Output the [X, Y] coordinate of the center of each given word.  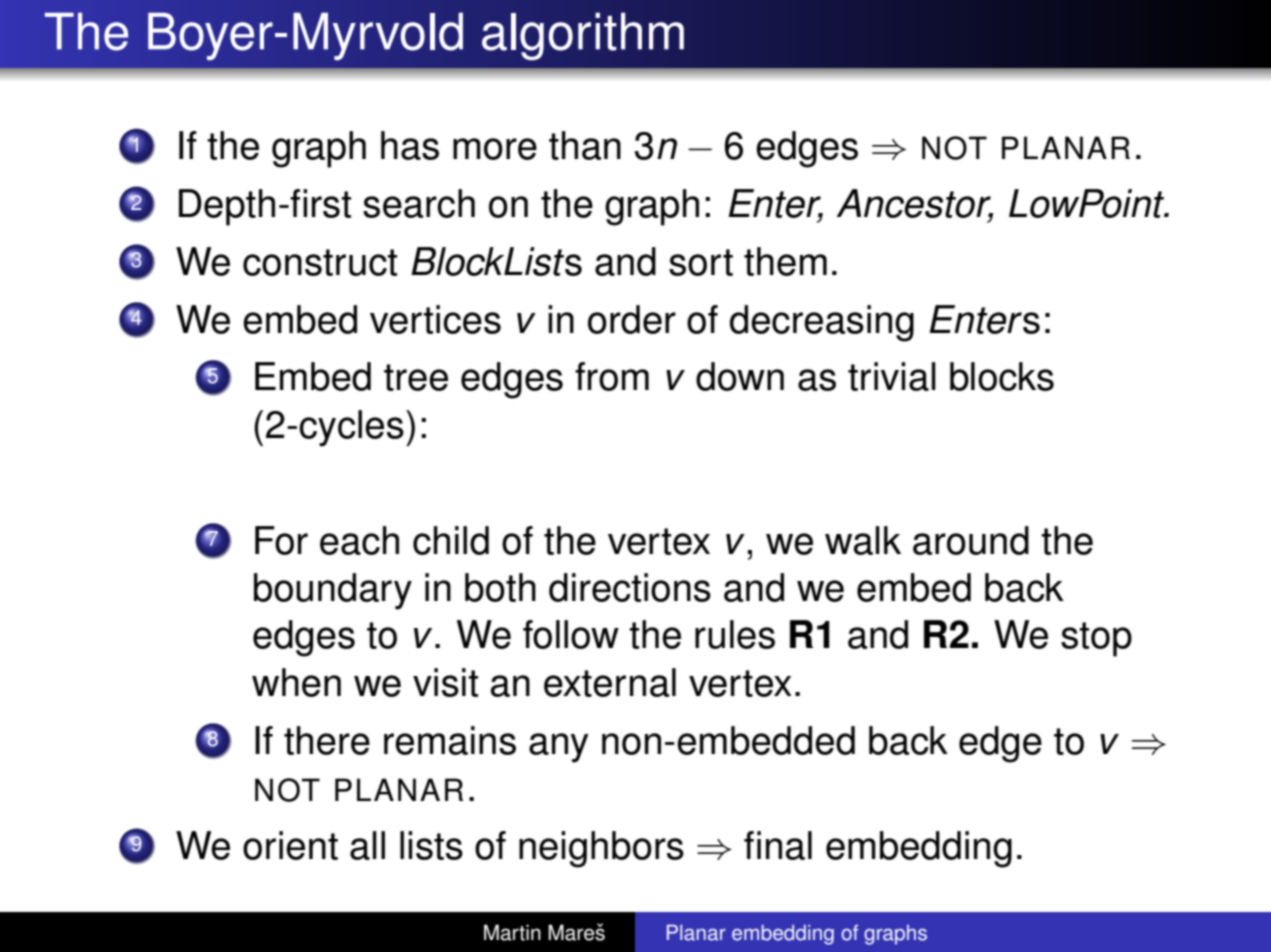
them [785, 261]
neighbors [601, 849]
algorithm [583, 36]
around [971, 540]
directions [630, 587]
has [410, 145]
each [359, 540]
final [778, 845]
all [367, 845]
